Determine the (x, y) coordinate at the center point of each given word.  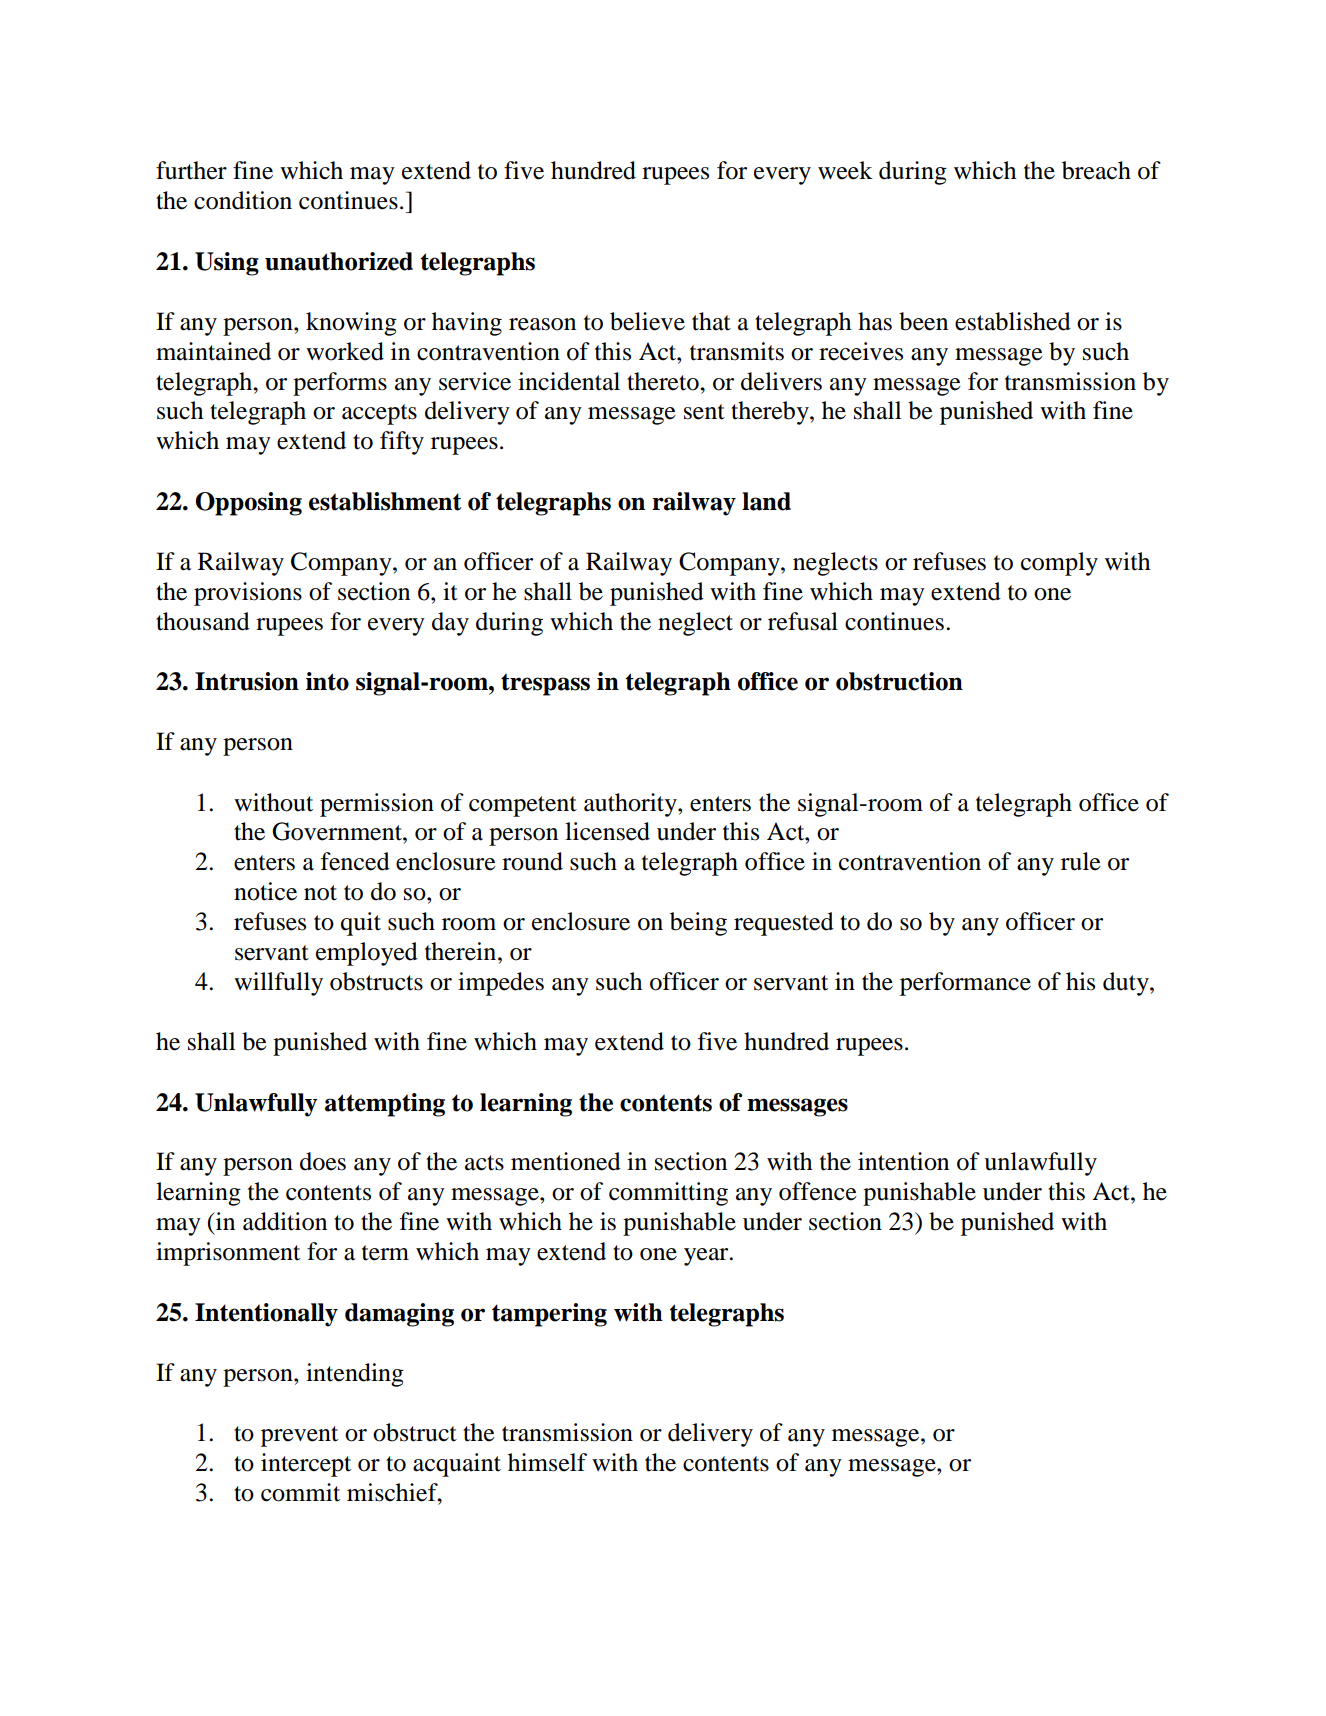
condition (243, 200)
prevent (299, 1436)
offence (818, 1191)
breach (1096, 170)
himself (547, 1462)
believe (647, 321)
